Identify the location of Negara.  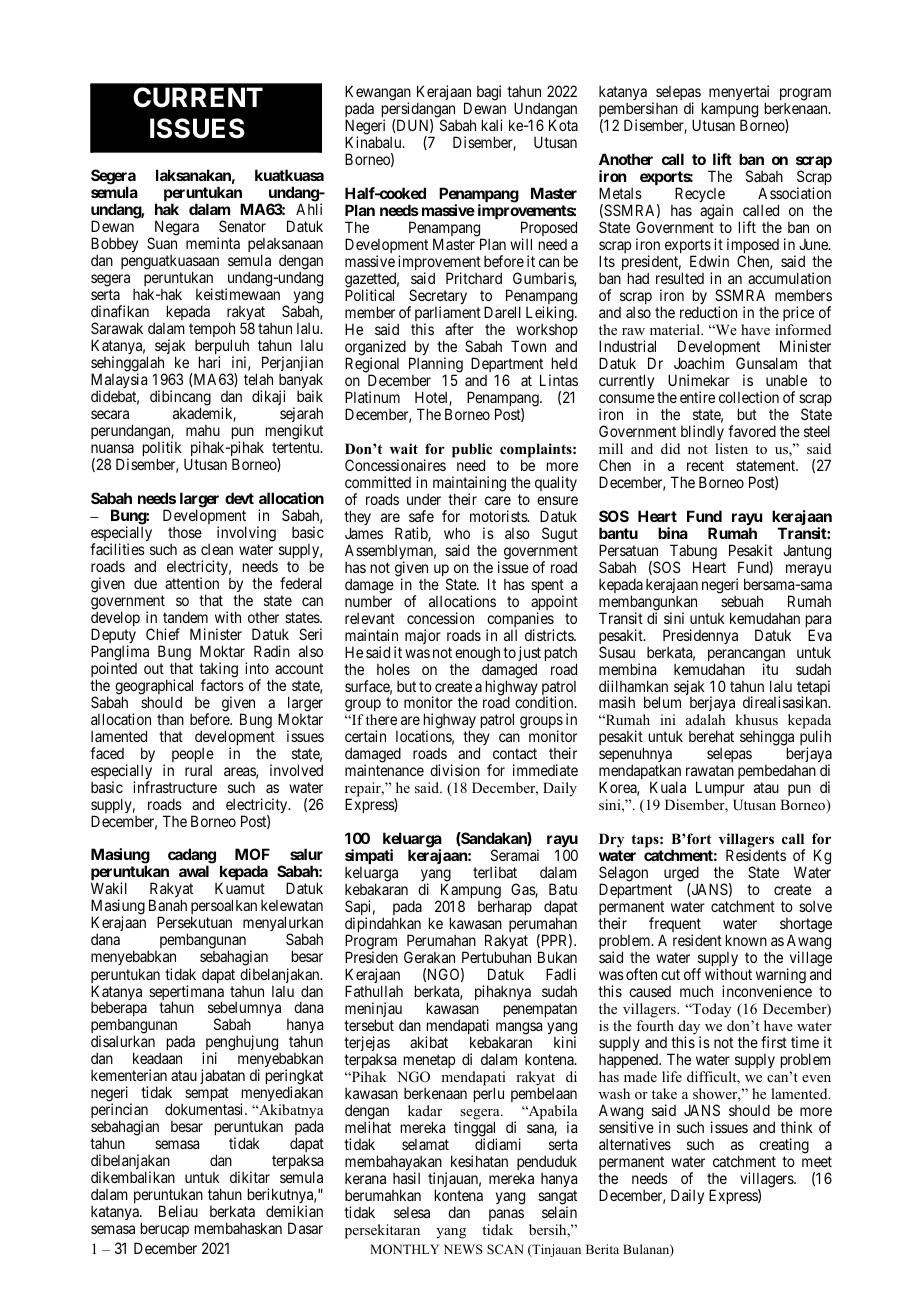
(175, 229).
